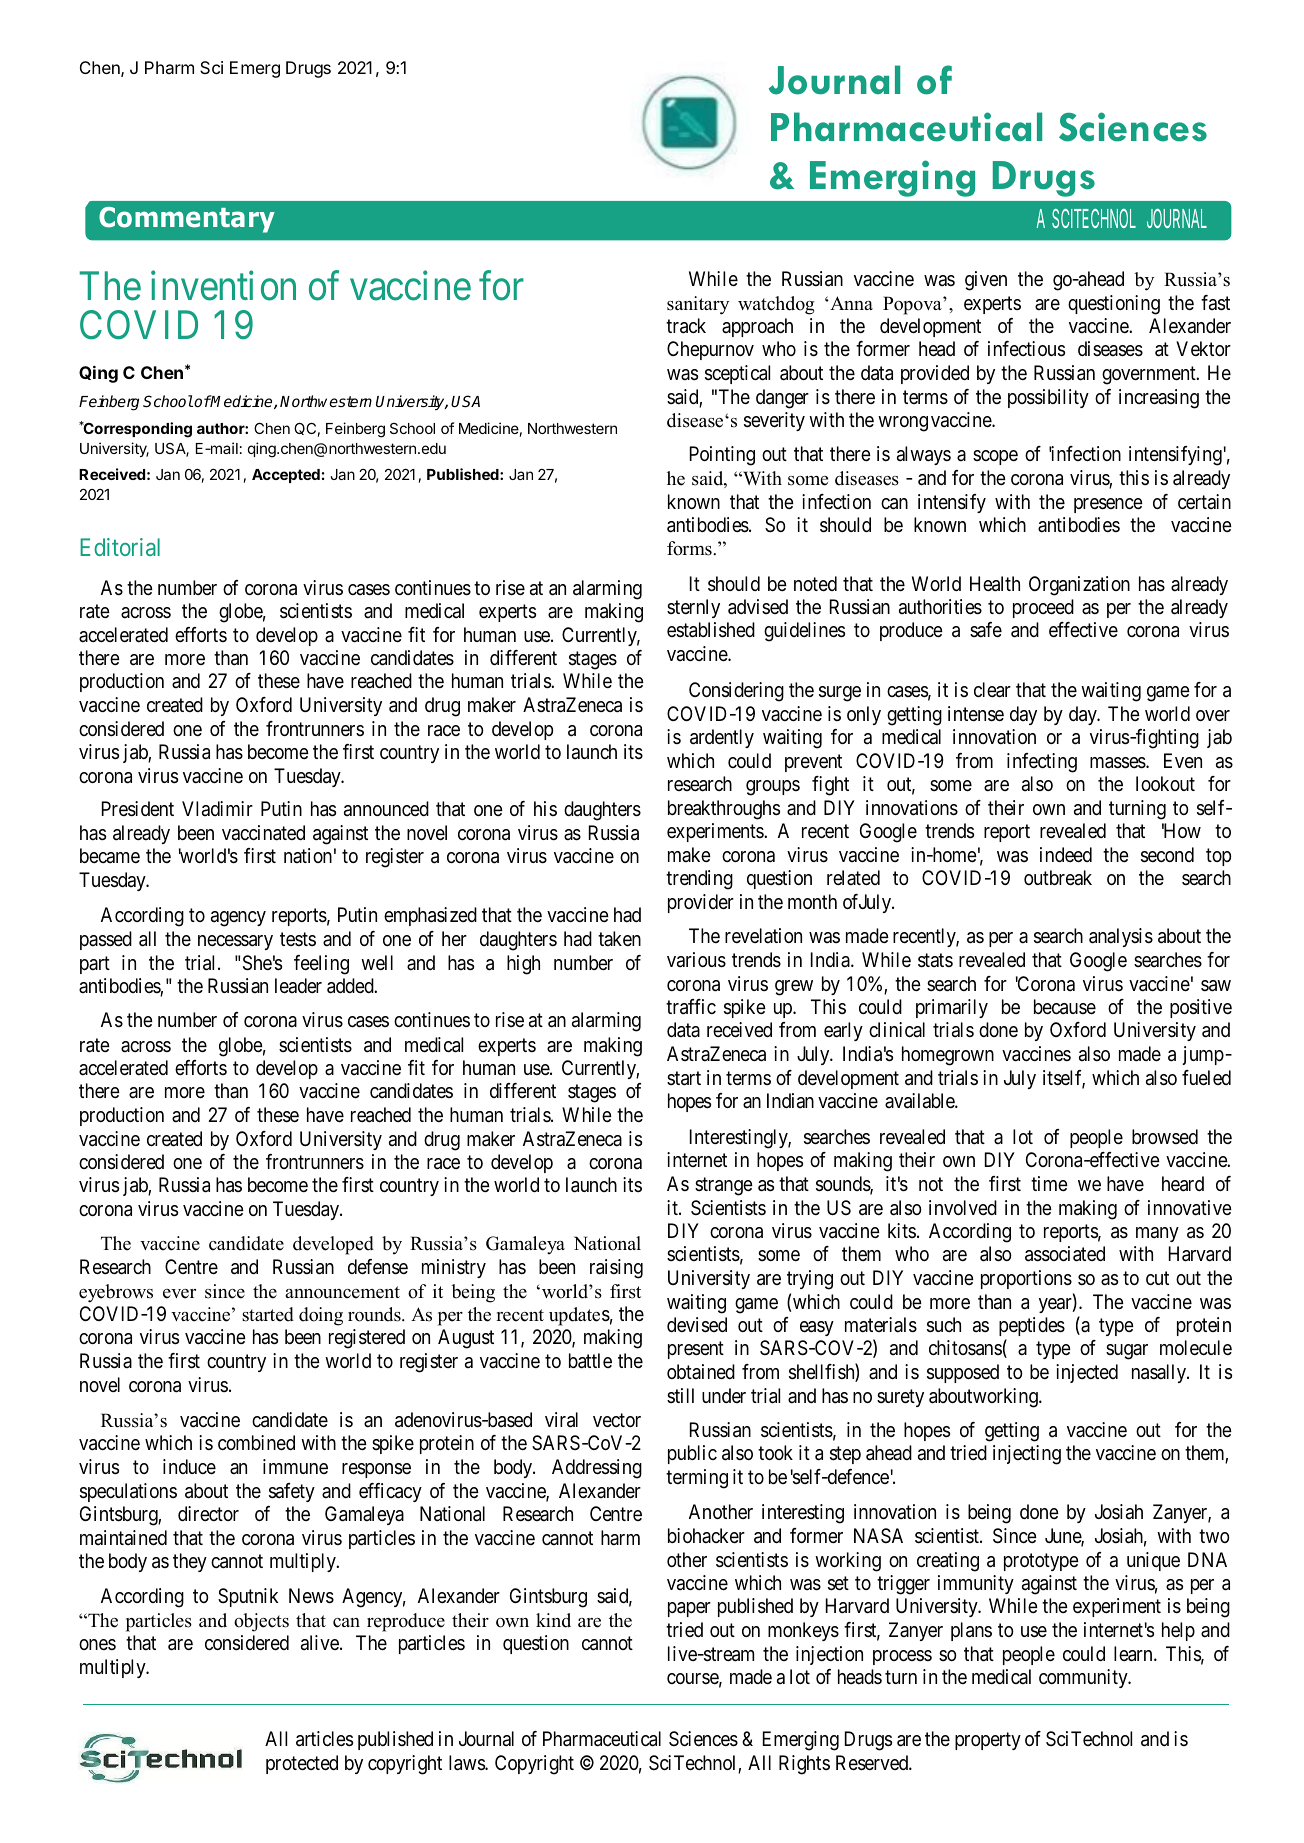 This page has width=1304, height=1843. What do you see at coordinates (1065, 1007) in the page?
I see `because` at bounding box center [1065, 1007].
